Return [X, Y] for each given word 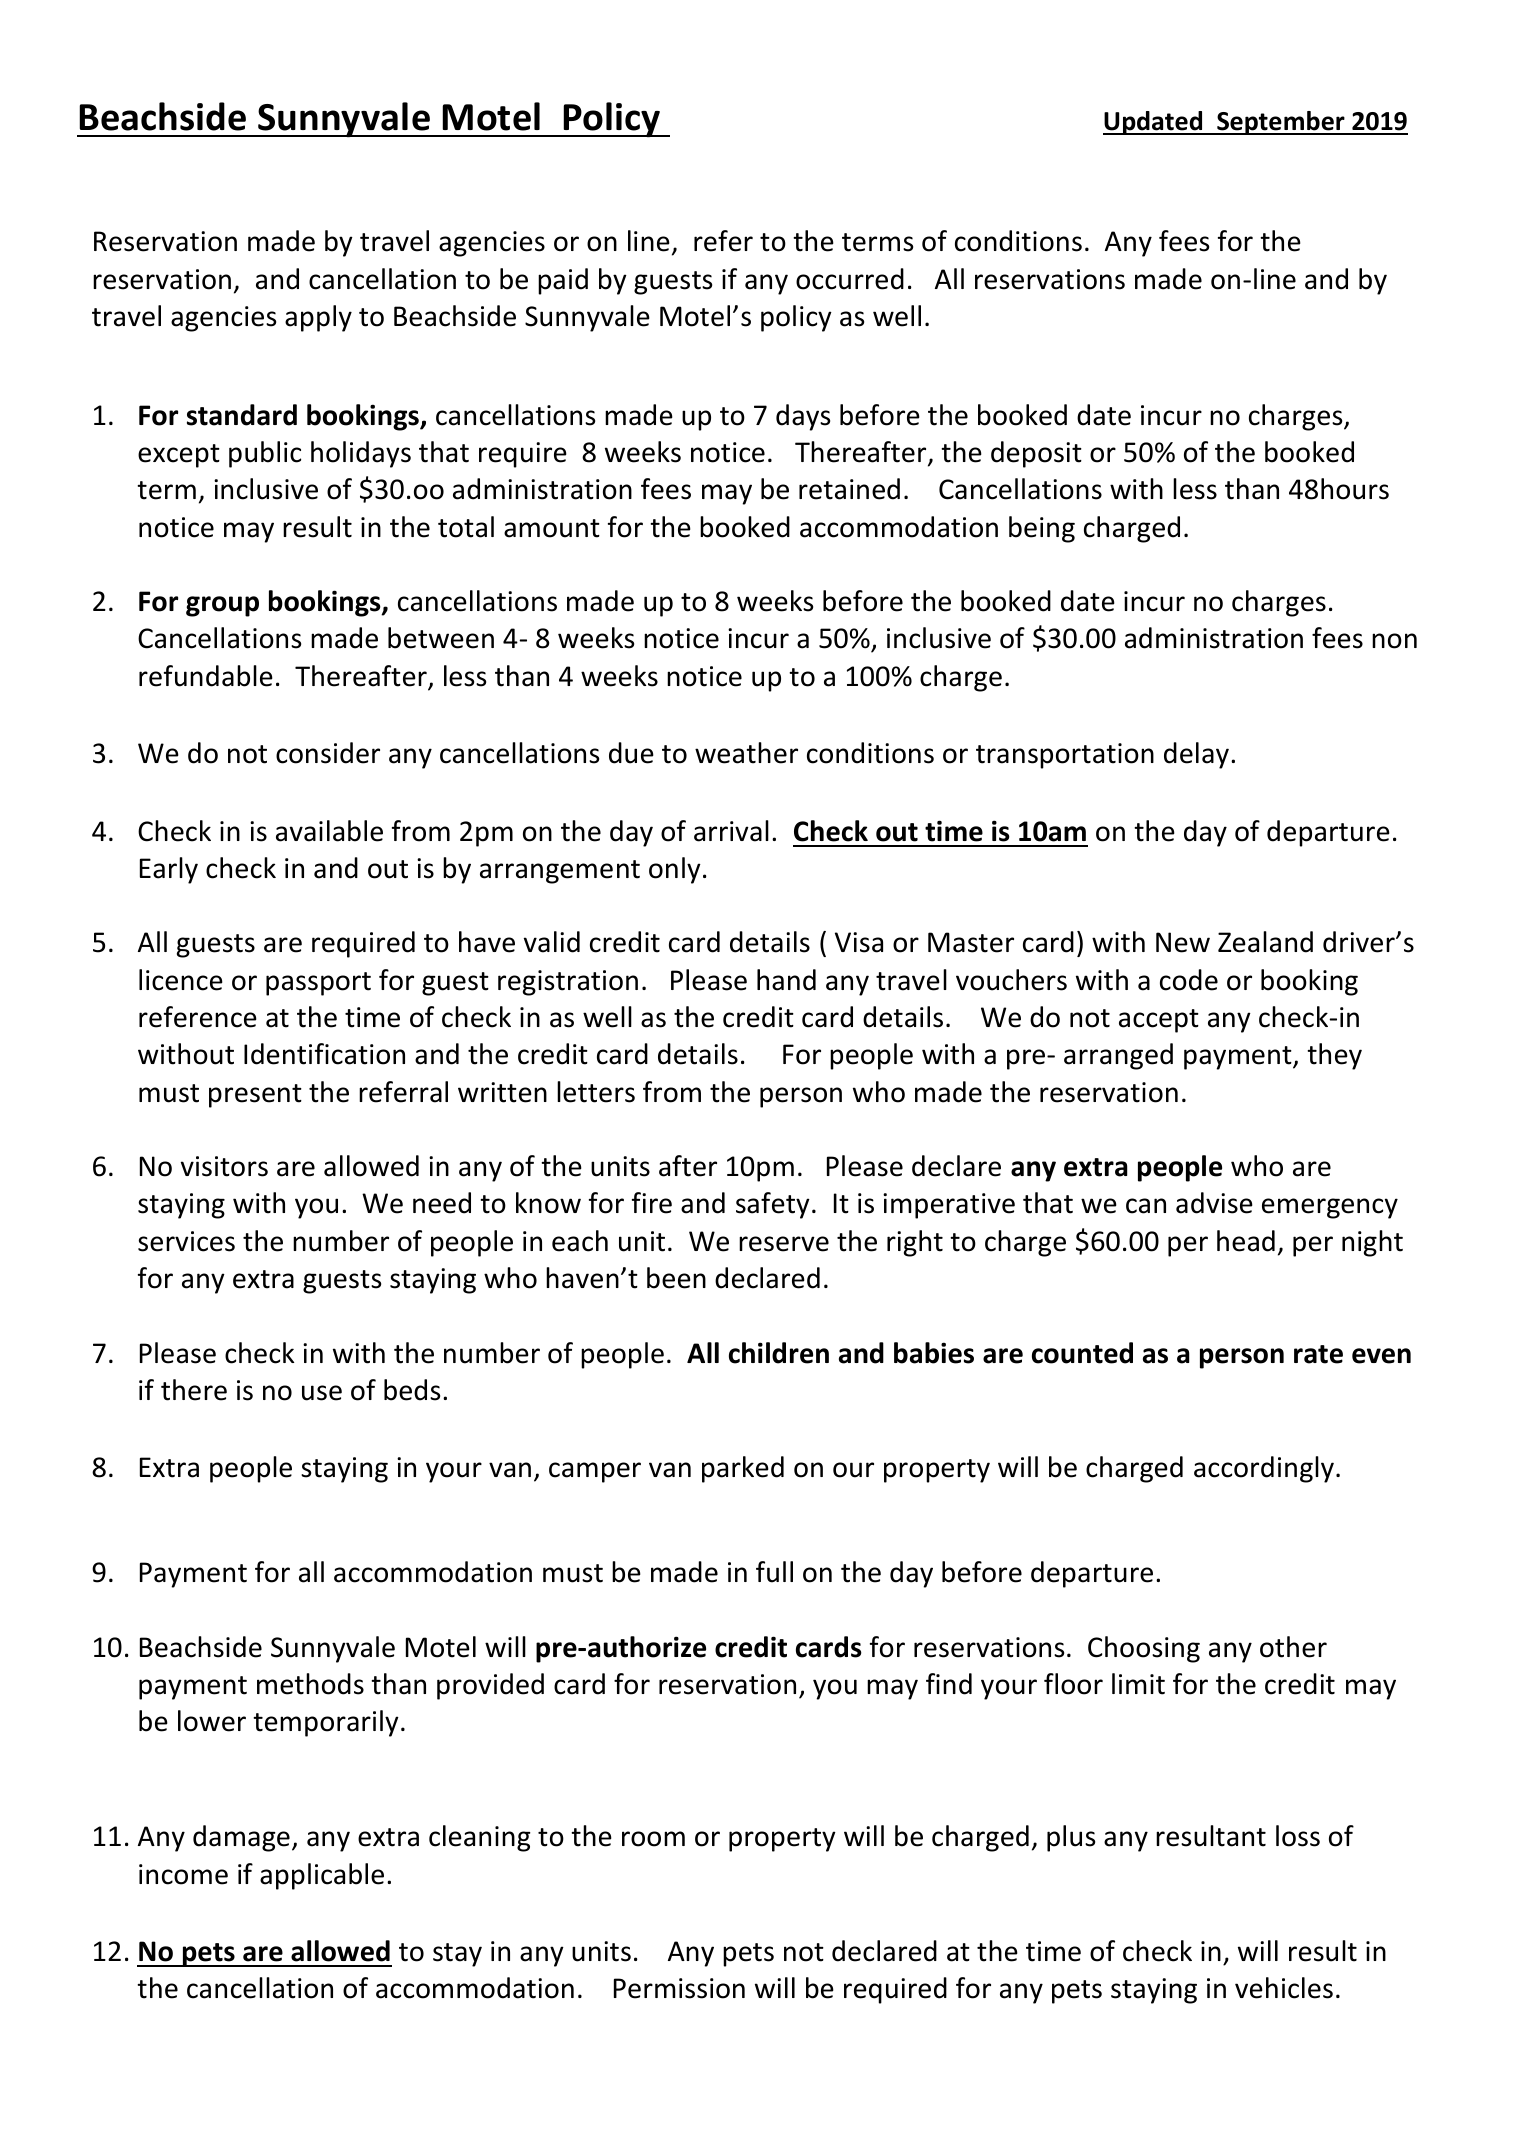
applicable [322, 1876]
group [222, 606]
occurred [850, 279]
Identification [324, 1054]
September [1281, 123]
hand [786, 980]
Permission [679, 1988]
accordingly [1264, 1469]
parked [743, 1469]
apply [318, 318]
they [1334, 1056]
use [322, 1393]
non [1394, 641]
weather [746, 753]
